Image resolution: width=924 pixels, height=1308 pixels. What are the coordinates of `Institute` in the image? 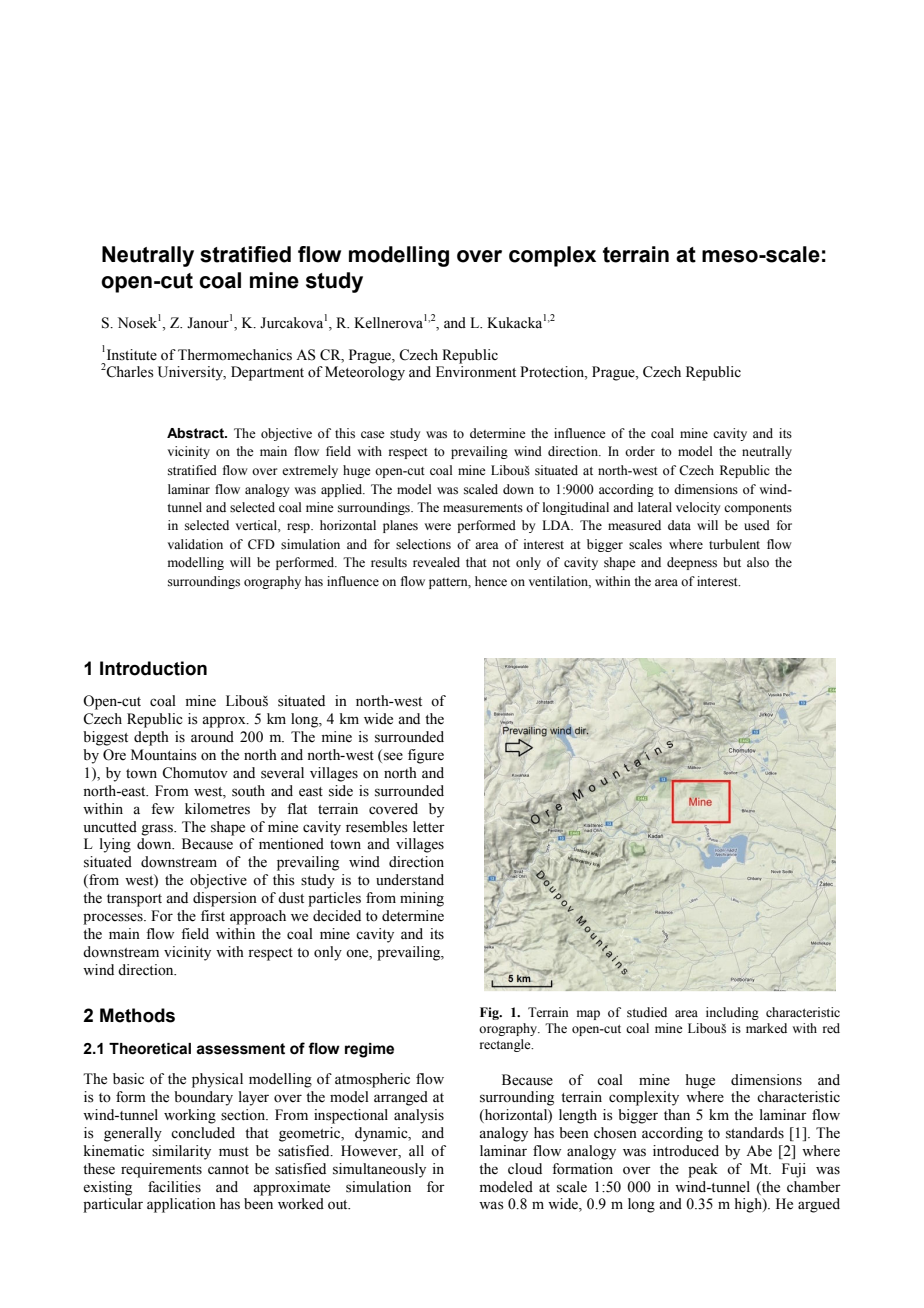 It's located at (130, 355).
